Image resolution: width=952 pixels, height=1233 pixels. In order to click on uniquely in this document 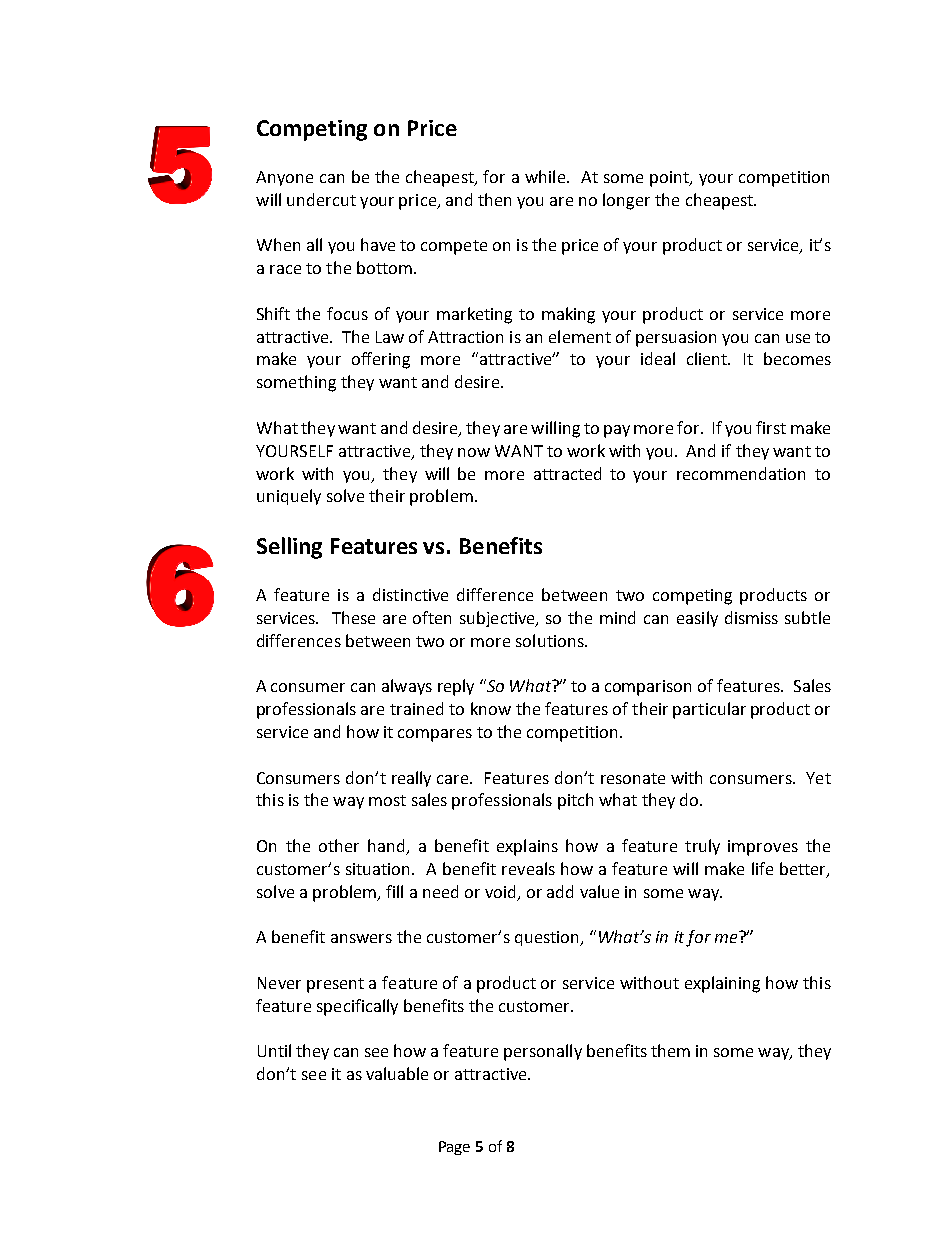, I will do `click(289, 497)`.
